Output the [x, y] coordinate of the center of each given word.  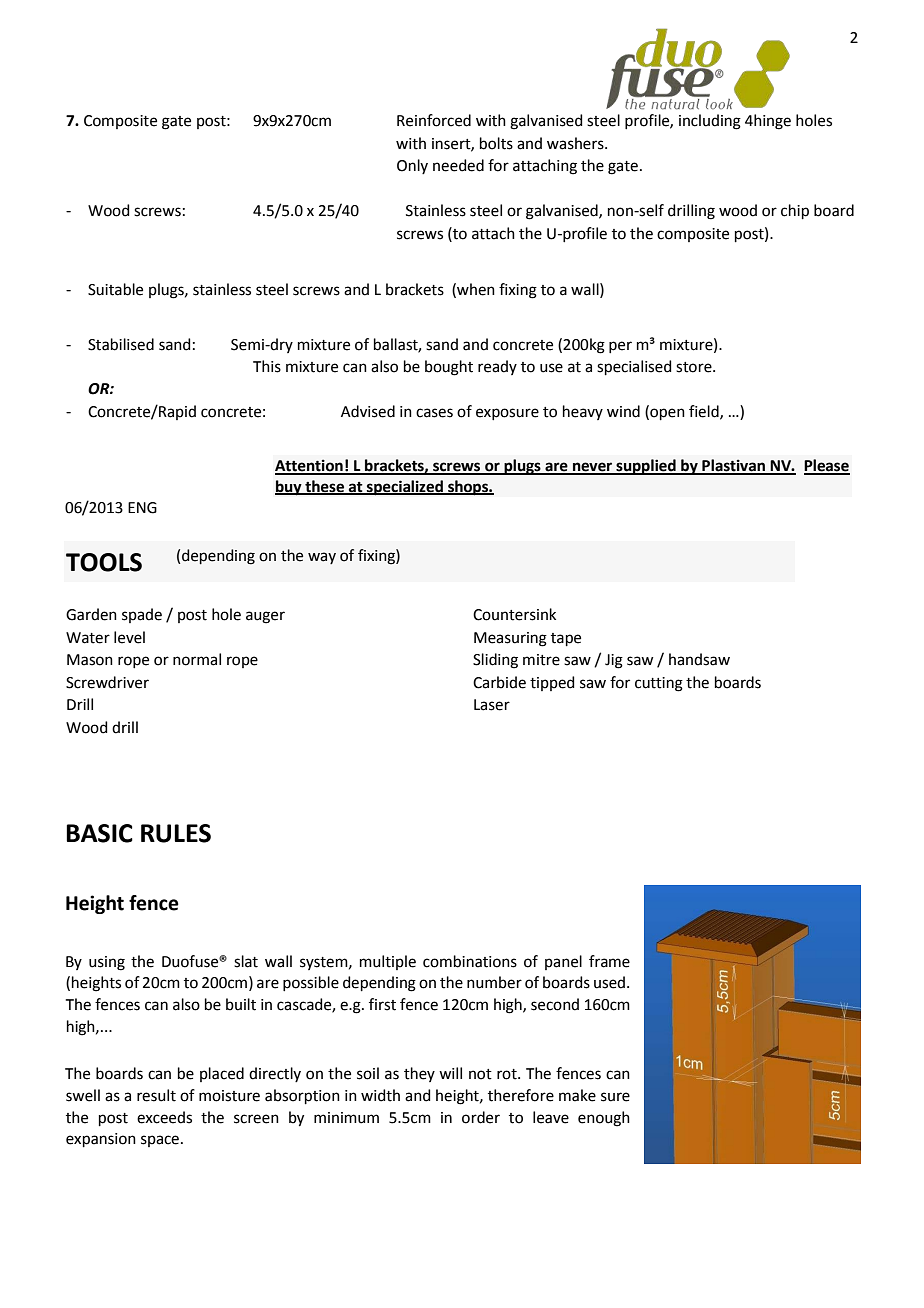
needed [458, 165]
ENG [142, 508]
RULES [176, 833]
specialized [405, 488]
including [710, 122]
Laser [492, 705]
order [481, 1117]
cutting [659, 684]
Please [827, 466]
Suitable [115, 289]
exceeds [164, 1117]
